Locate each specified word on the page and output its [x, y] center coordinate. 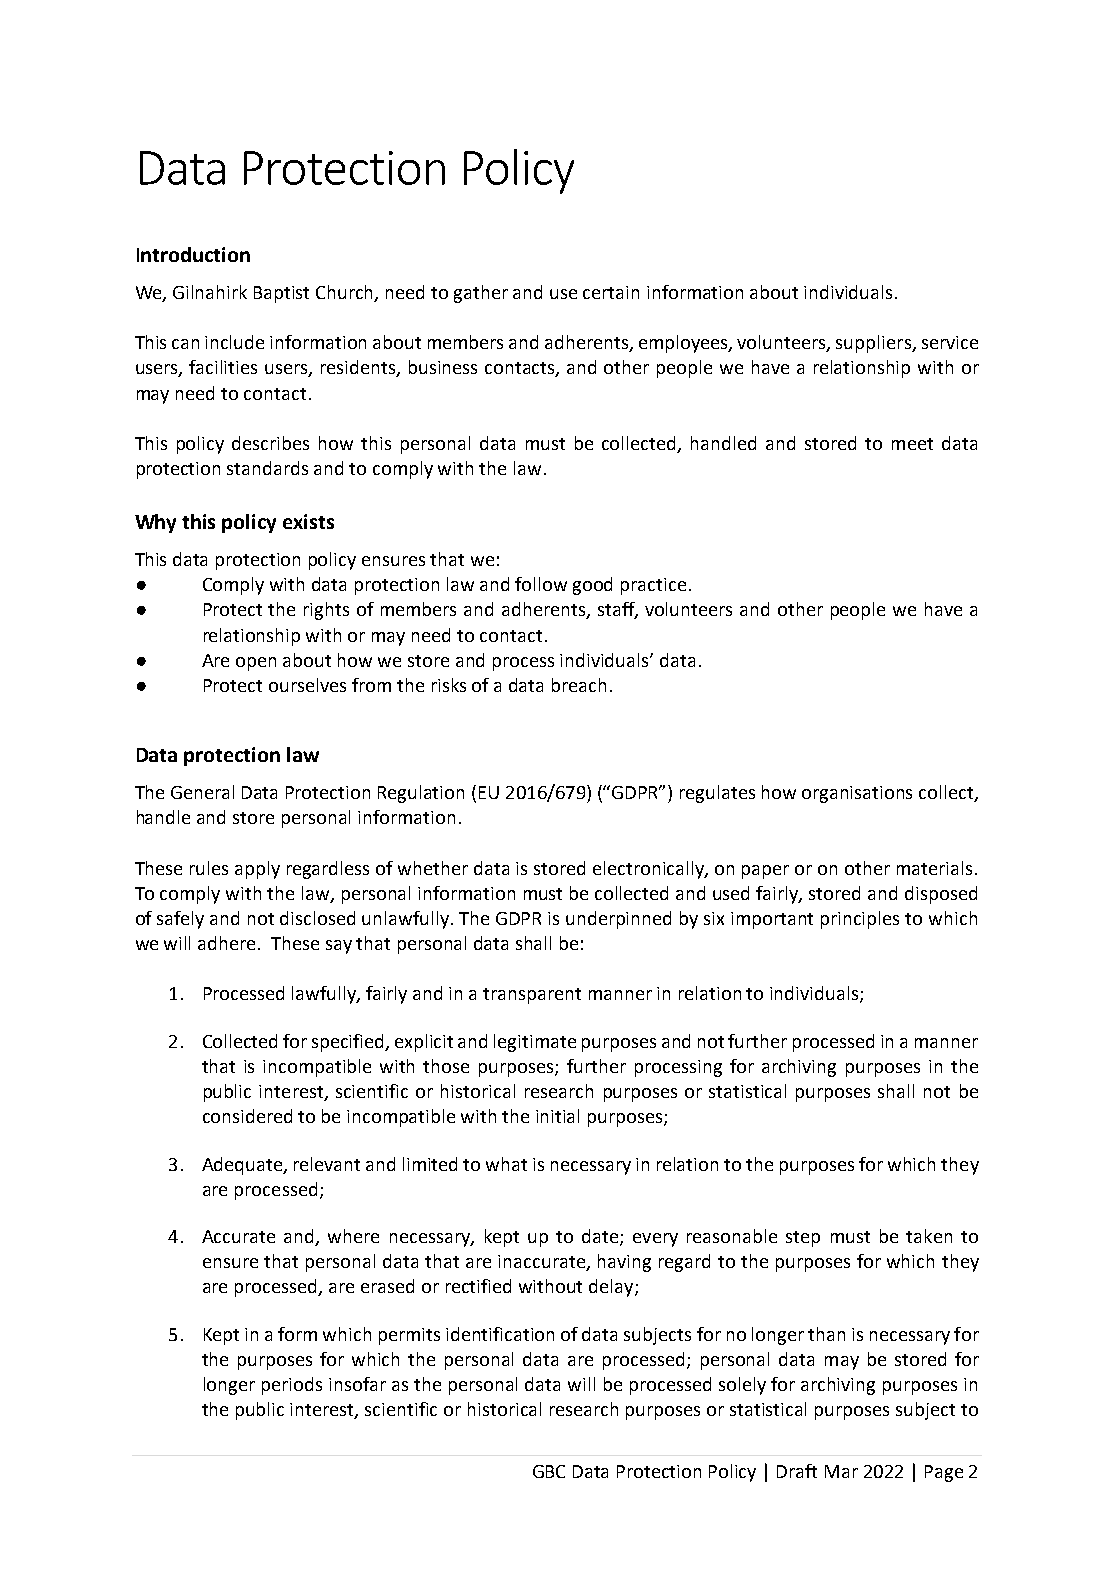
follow [541, 584]
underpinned [618, 920]
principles [860, 920]
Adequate [243, 1166]
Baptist [281, 294]
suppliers [874, 344]
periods [292, 1386]
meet [912, 444]
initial [557, 1116]
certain [611, 292]
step [803, 1239]
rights [326, 611]
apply [257, 870]
